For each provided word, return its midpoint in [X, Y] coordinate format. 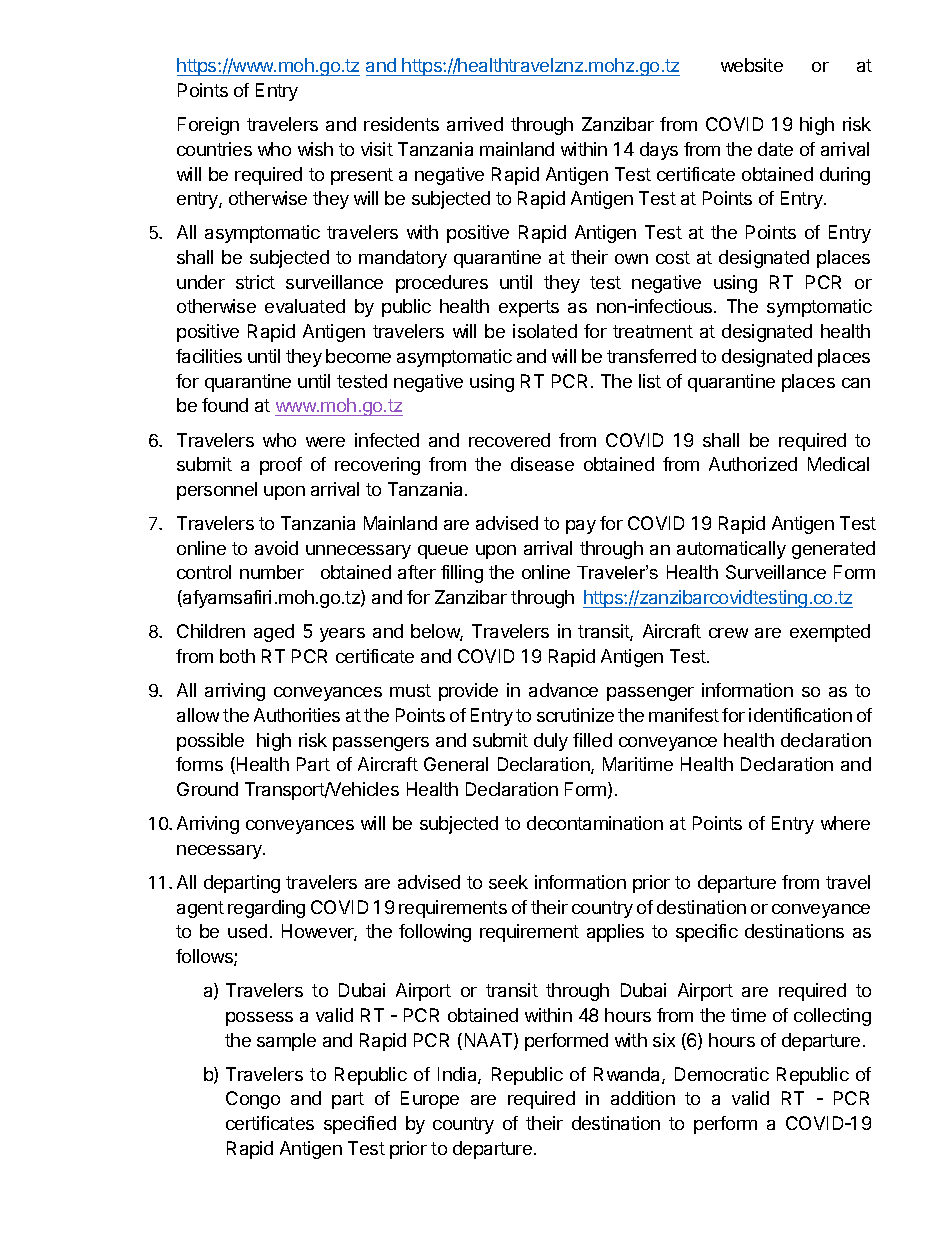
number [272, 572]
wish [315, 149]
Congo [253, 1100]
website [752, 65]
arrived [475, 124]
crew [728, 633]
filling [462, 574]
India [458, 1075]
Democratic [722, 1074]
